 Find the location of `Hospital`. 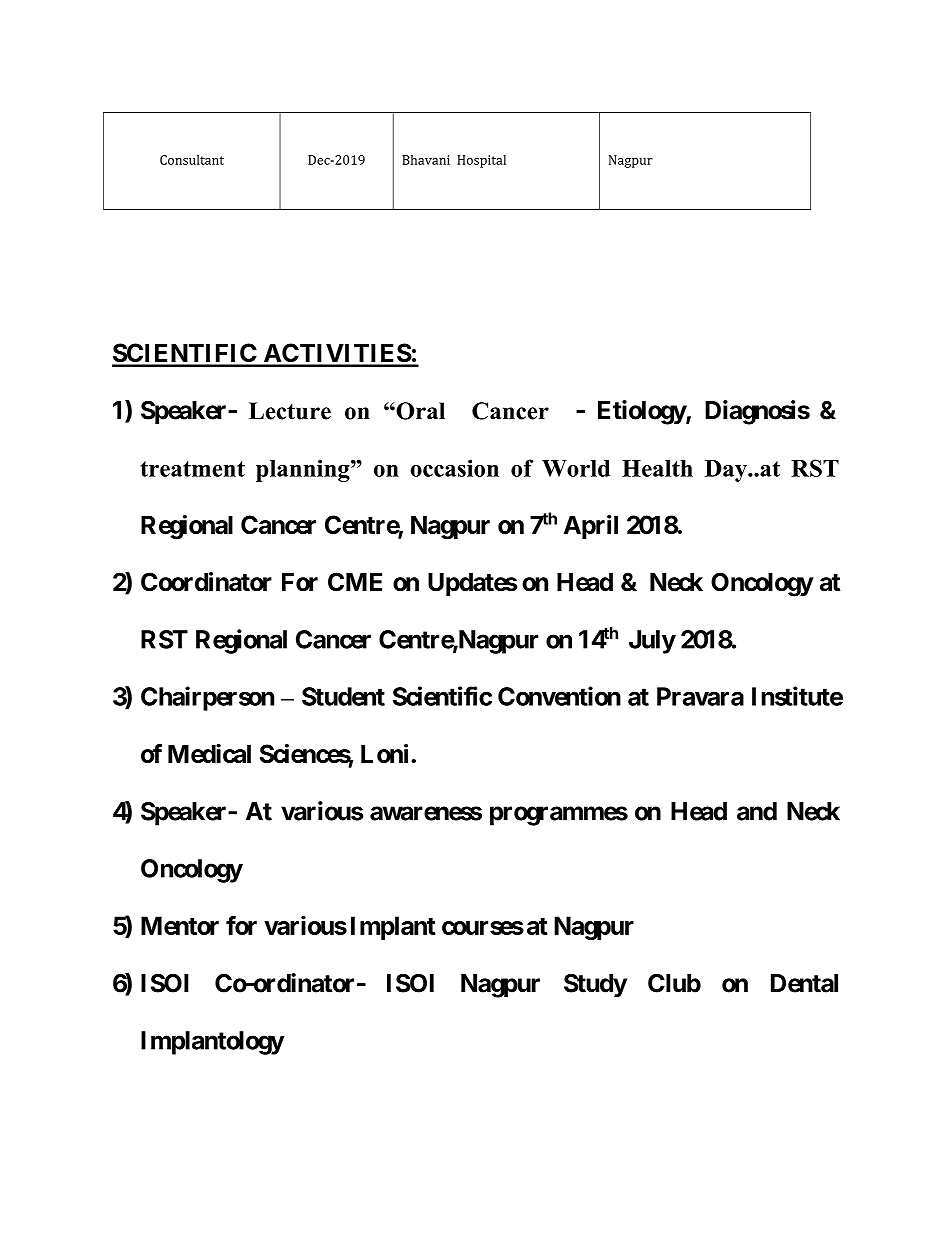

Hospital is located at coordinates (481, 161).
